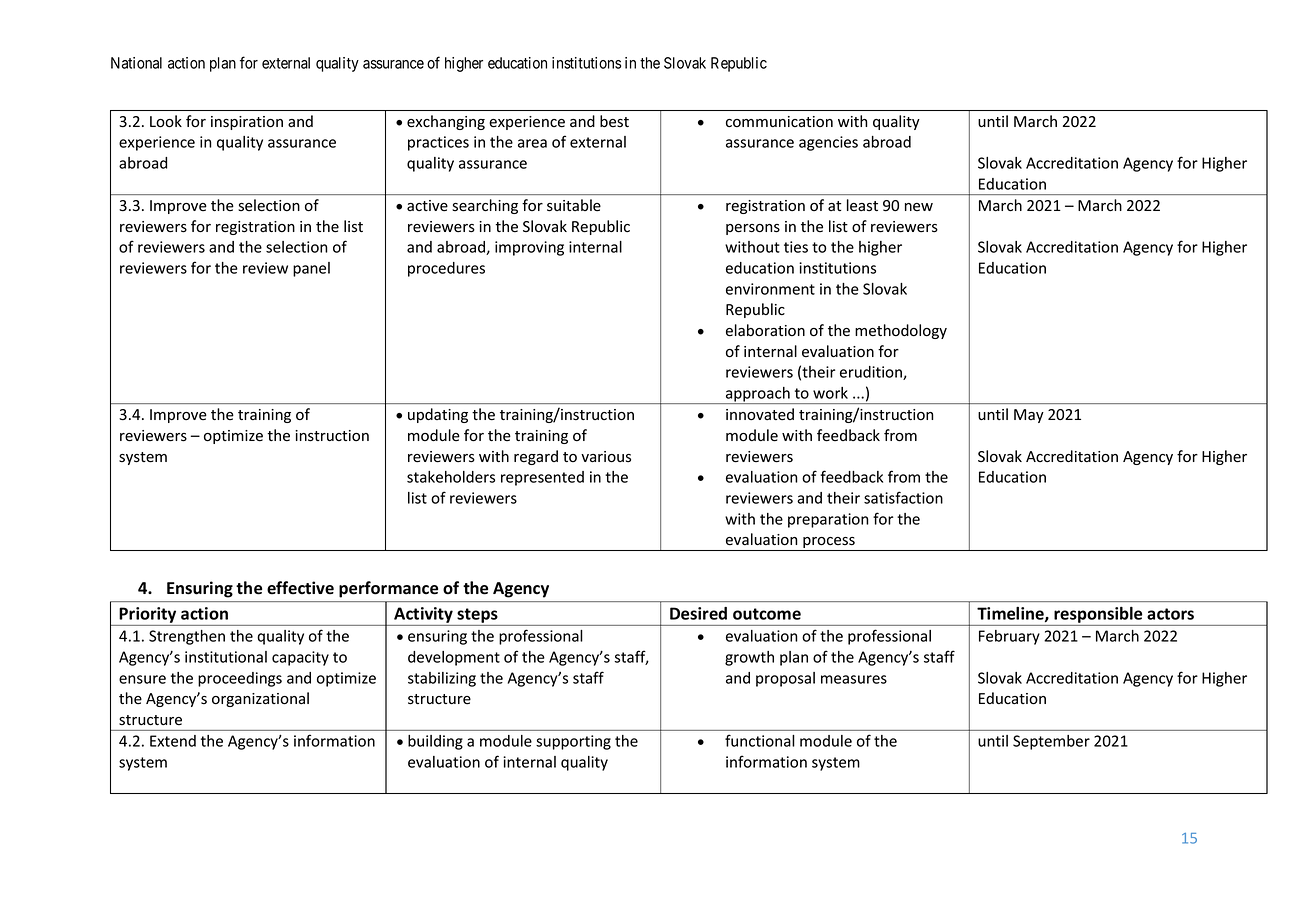 The height and width of the image is (924, 1308). Describe the element at coordinates (828, 143) in the image. I see `agencies` at that location.
